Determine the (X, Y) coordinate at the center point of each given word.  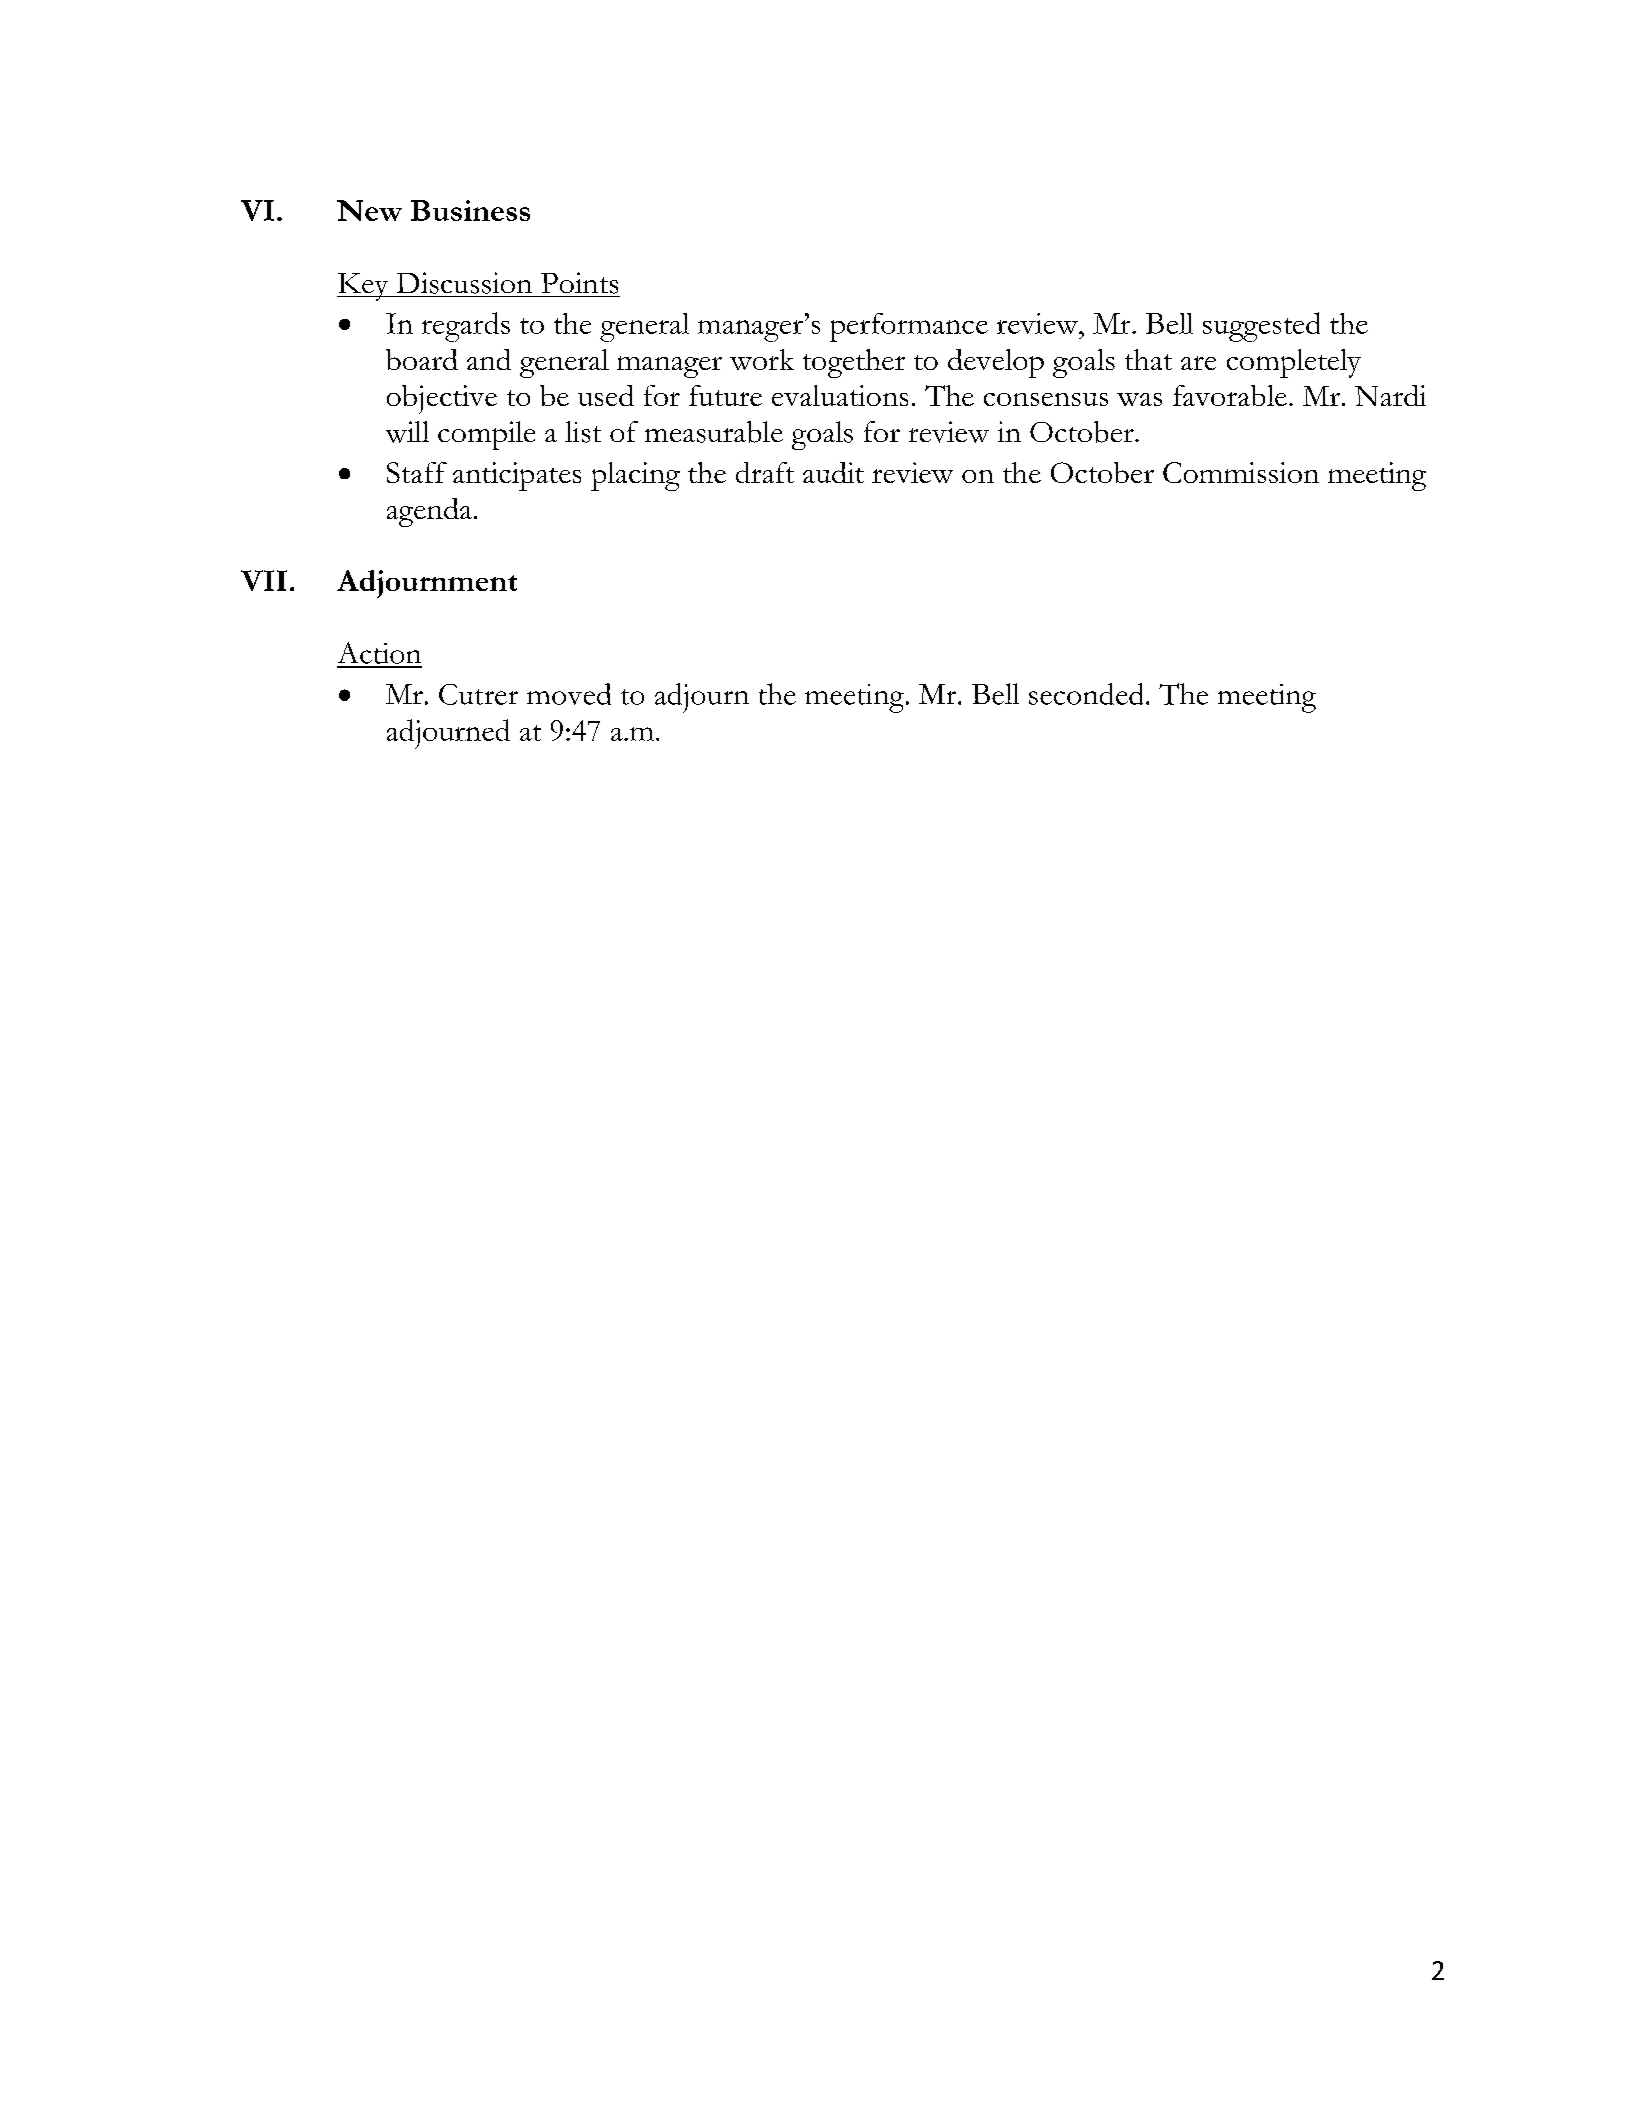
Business (470, 210)
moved (569, 694)
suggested (1261, 327)
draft (765, 472)
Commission (1241, 472)
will (407, 432)
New (369, 210)
